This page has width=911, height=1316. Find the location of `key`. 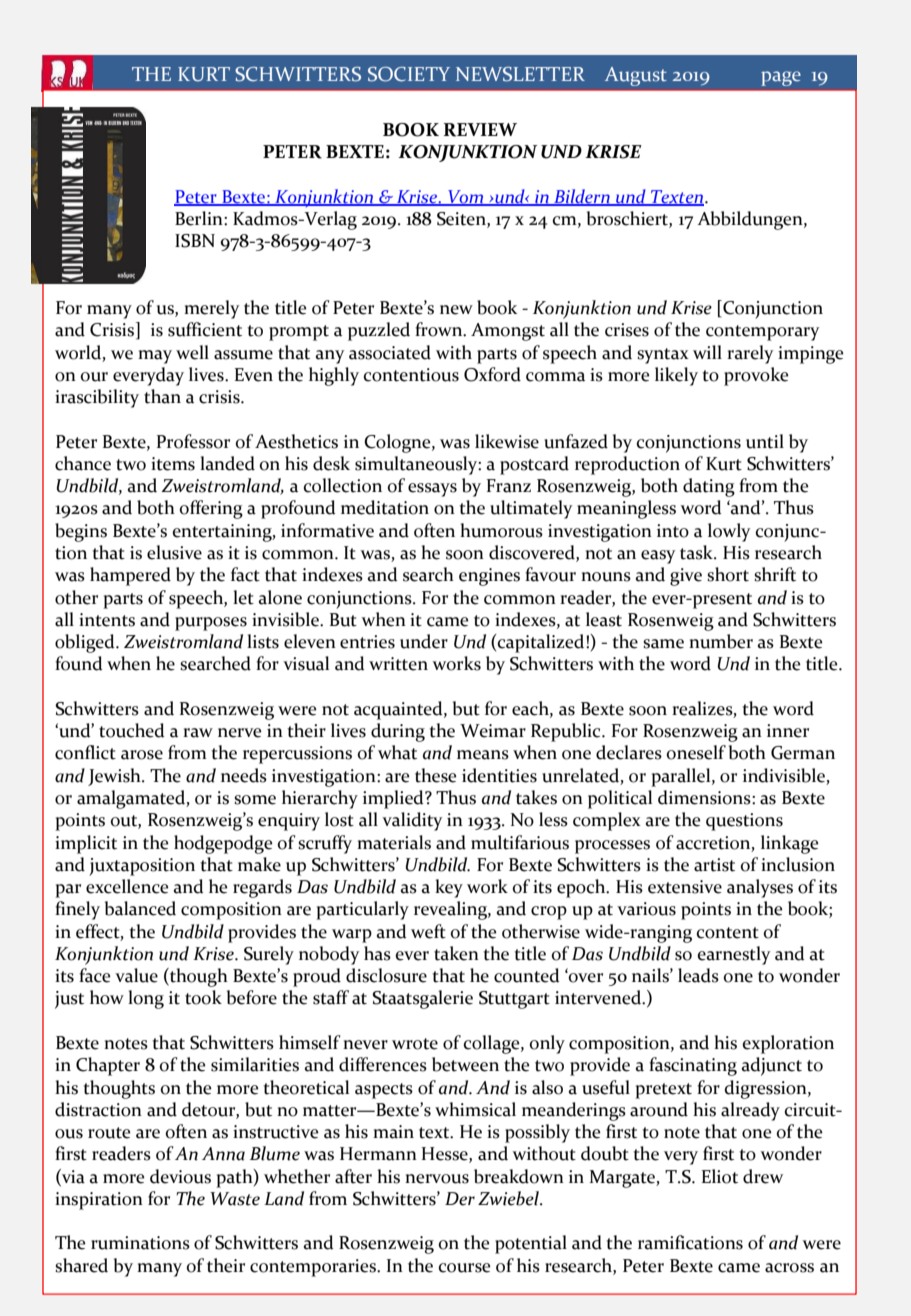

key is located at coordinates (449, 888).
